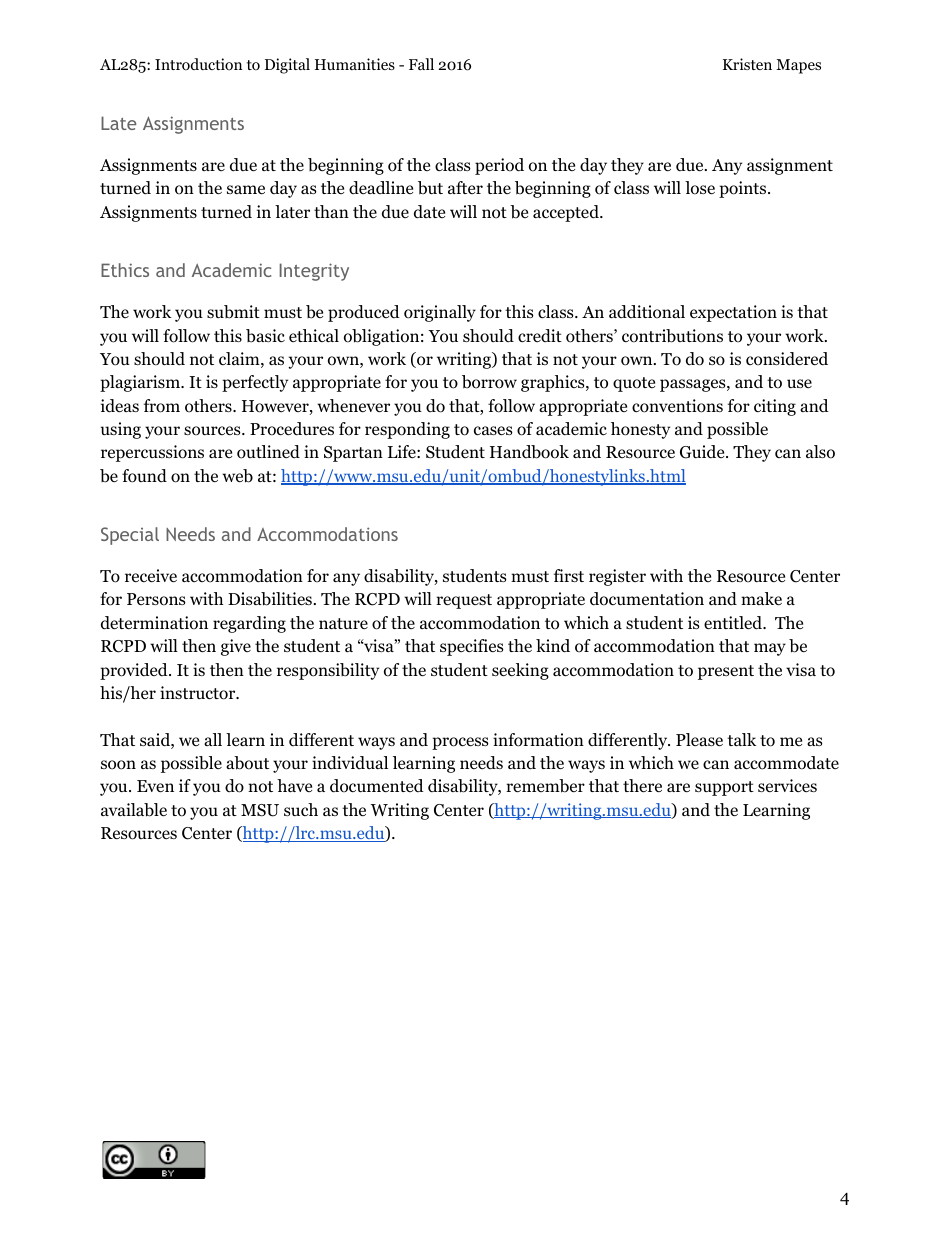  What do you see at coordinates (155, 786) in the document?
I see `Even` at bounding box center [155, 786].
